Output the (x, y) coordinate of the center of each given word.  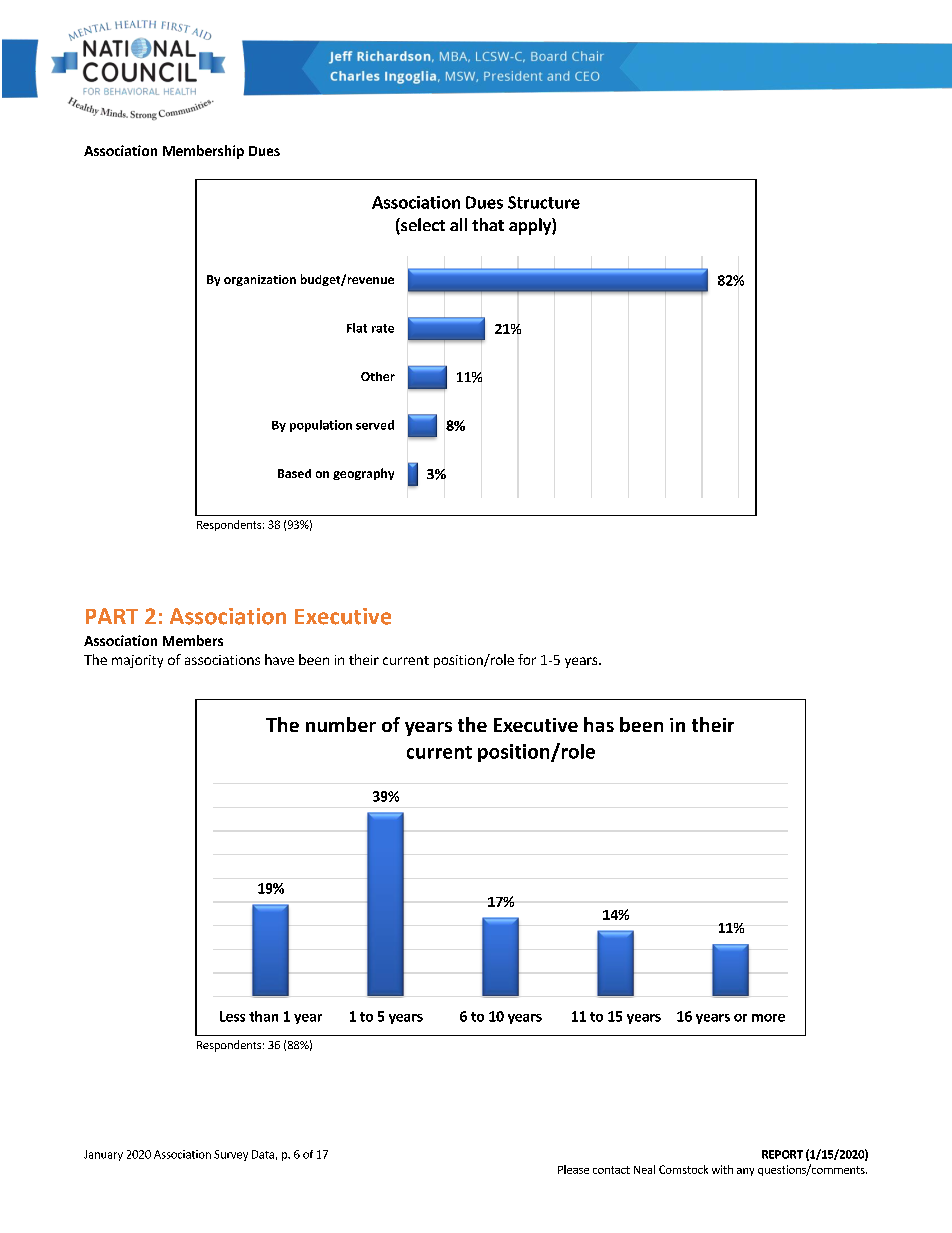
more (768, 1018)
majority (137, 661)
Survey (231, 1155)
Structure (544, 202)
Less (232, 1016)
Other (378, 376)
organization (260, 280)
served (375, 425)
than (263, 1016)
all (458, 224)
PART (112, 616)
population (321, 426)
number (341, 724)
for (527, 659)
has (599, 724)
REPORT (782, 1154)
